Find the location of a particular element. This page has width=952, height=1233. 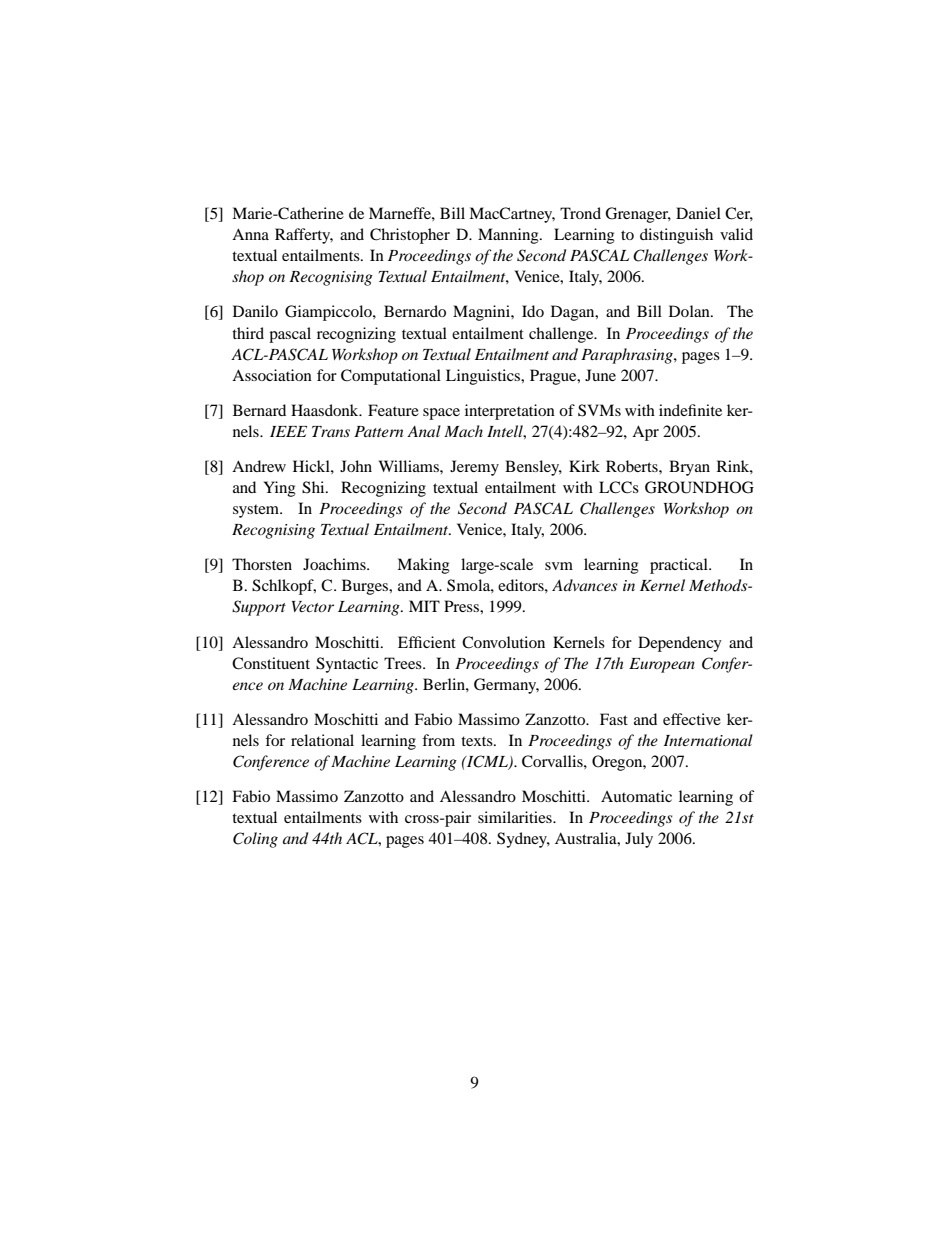

Manning is located at coordinates (509, 236).
